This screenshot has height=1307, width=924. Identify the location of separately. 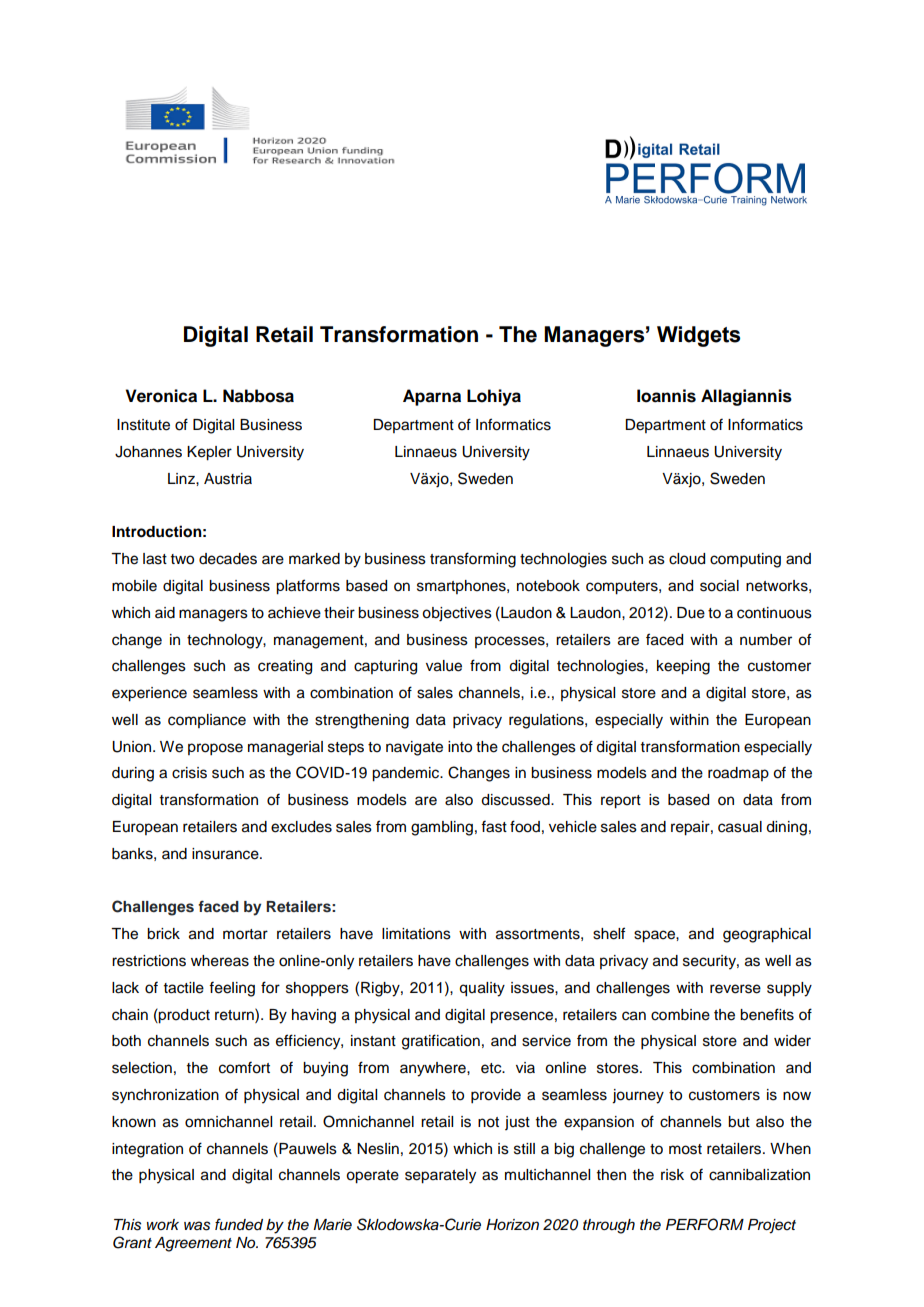
(440, 1176).
